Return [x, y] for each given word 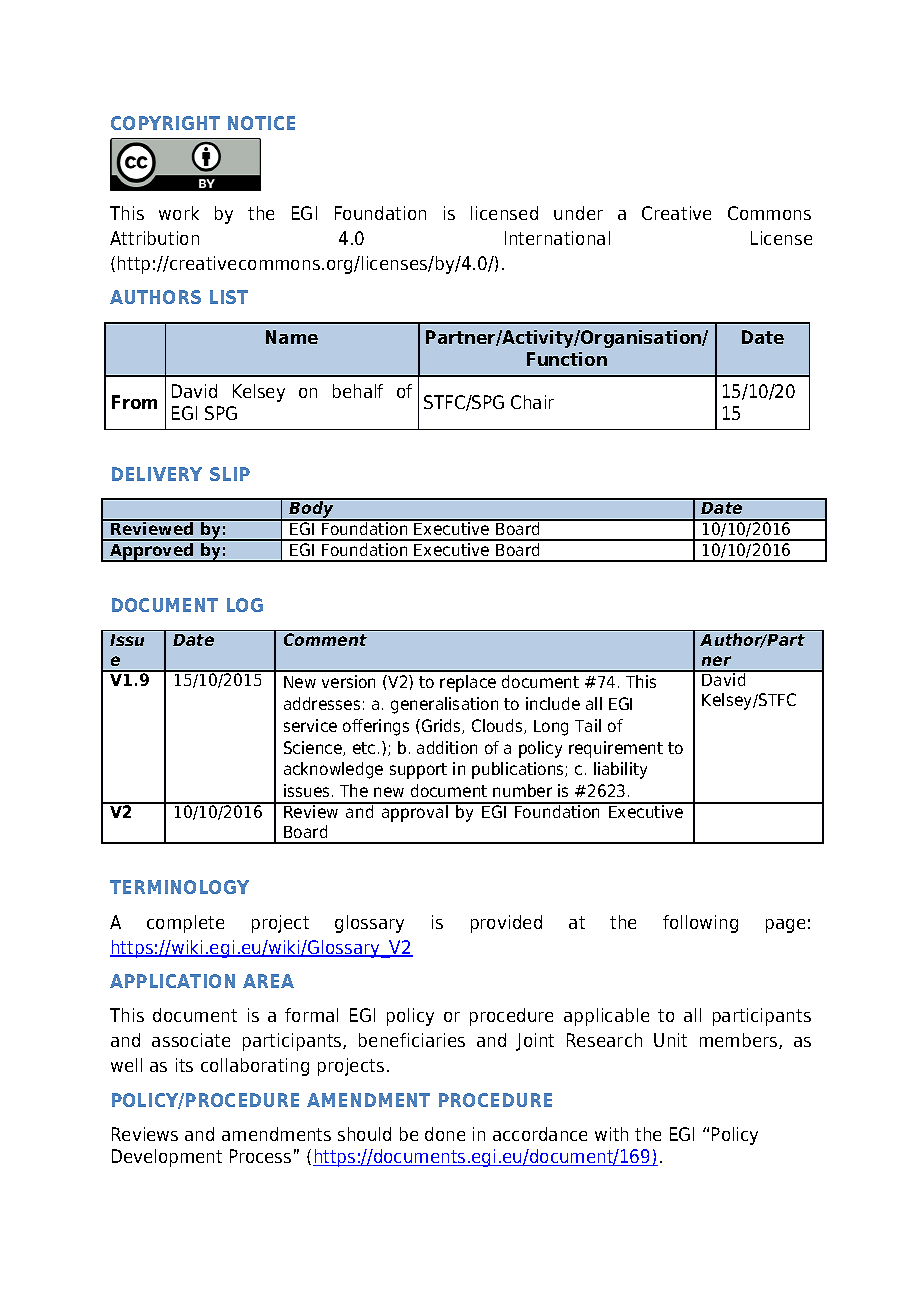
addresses [322, 703]
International [557, 238]
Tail [588, 725]
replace [468, 683]
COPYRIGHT [165, 123]
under [578, 213]
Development [167, 1158]
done [445, 1134]
